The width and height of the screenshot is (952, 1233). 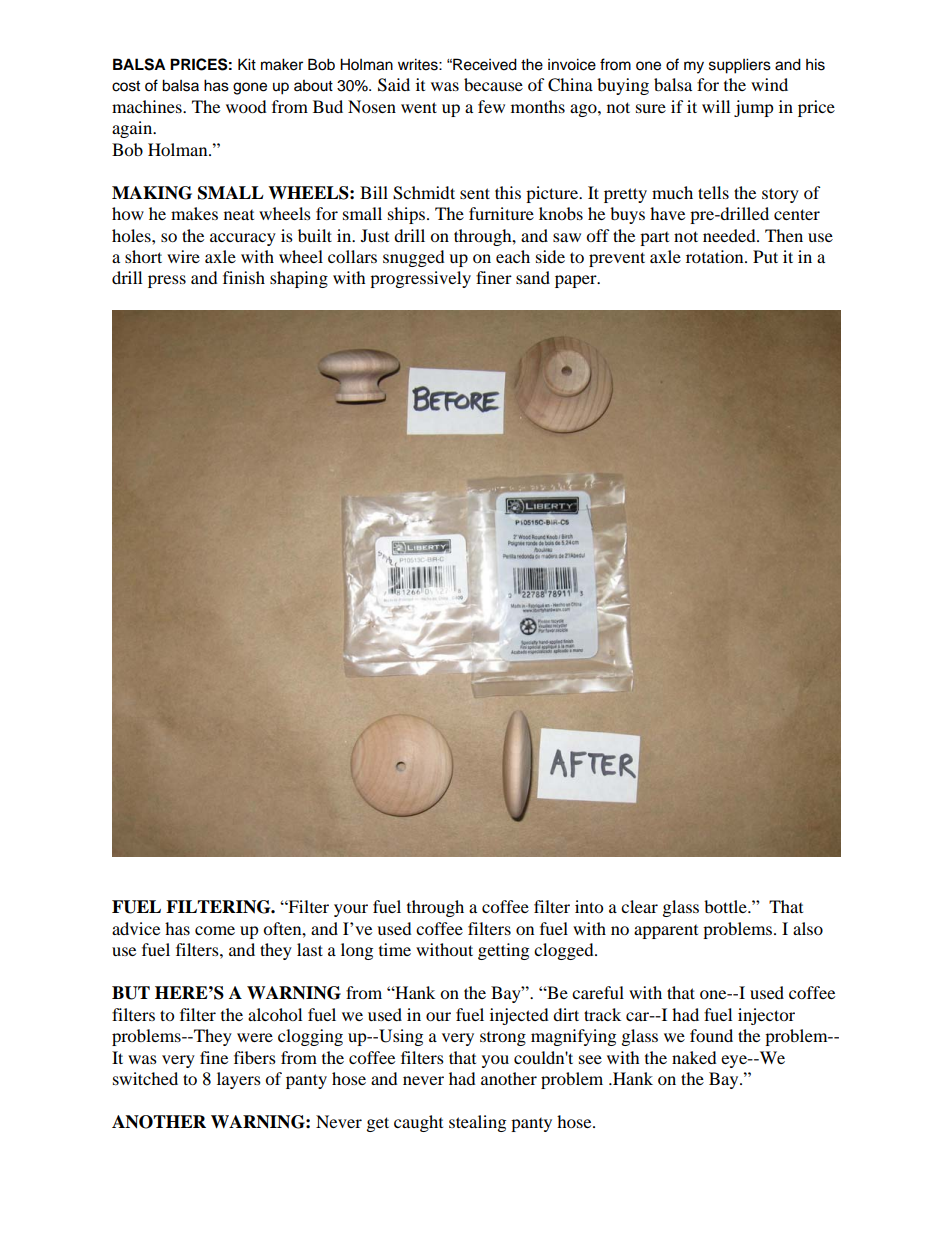 What do you see at coordinates (246, 106) in the screenshot?
I see `wood` at bounding box center [246, 106].
